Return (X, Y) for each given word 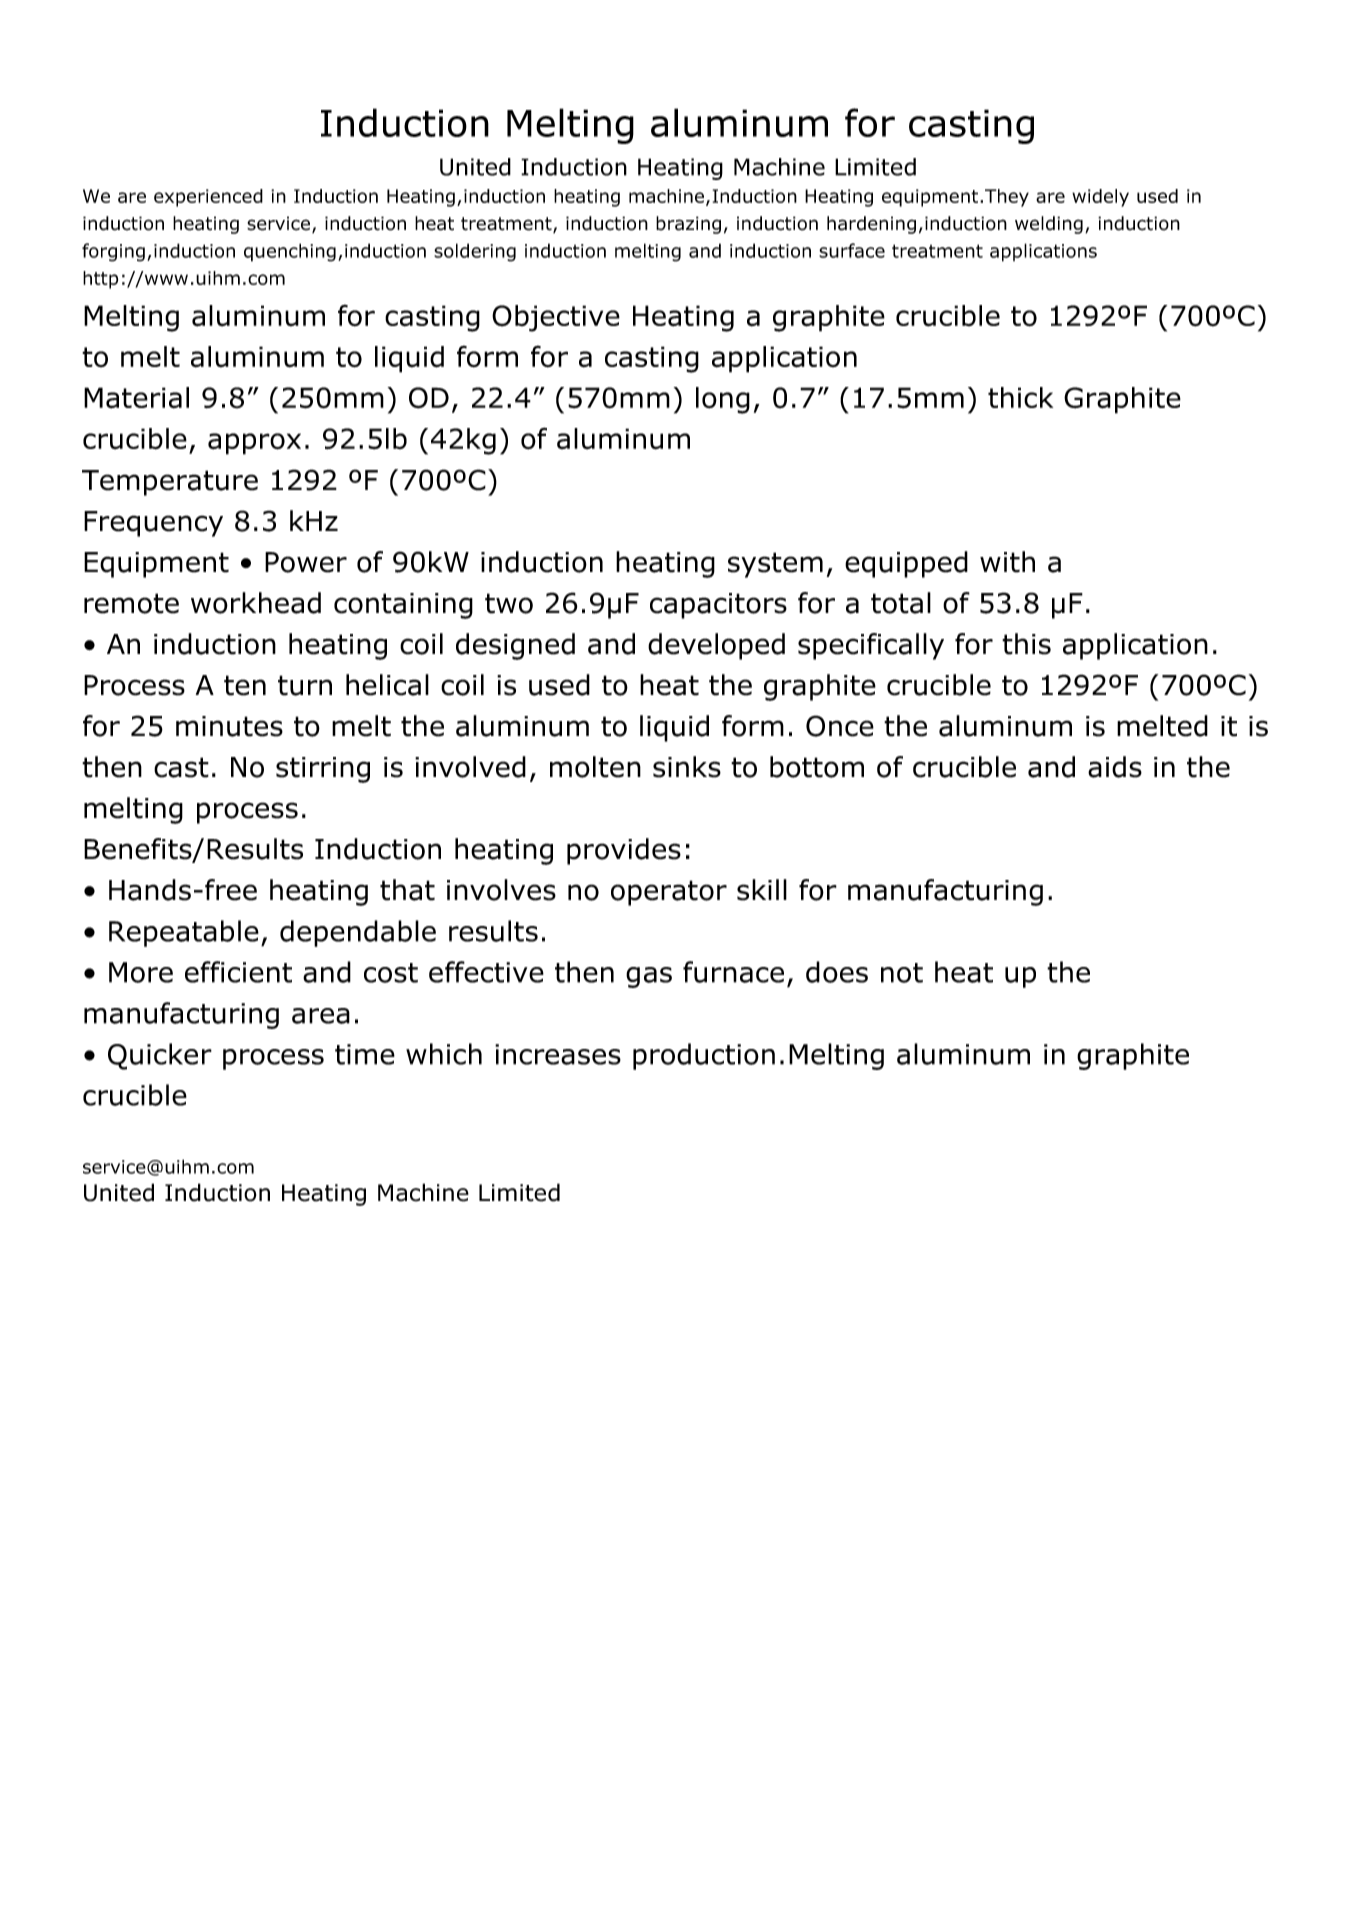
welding (1049, 225)
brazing (688, 225)
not (902, 973)
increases (558, 1054)
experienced (208, 198)
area (321, 1016)
